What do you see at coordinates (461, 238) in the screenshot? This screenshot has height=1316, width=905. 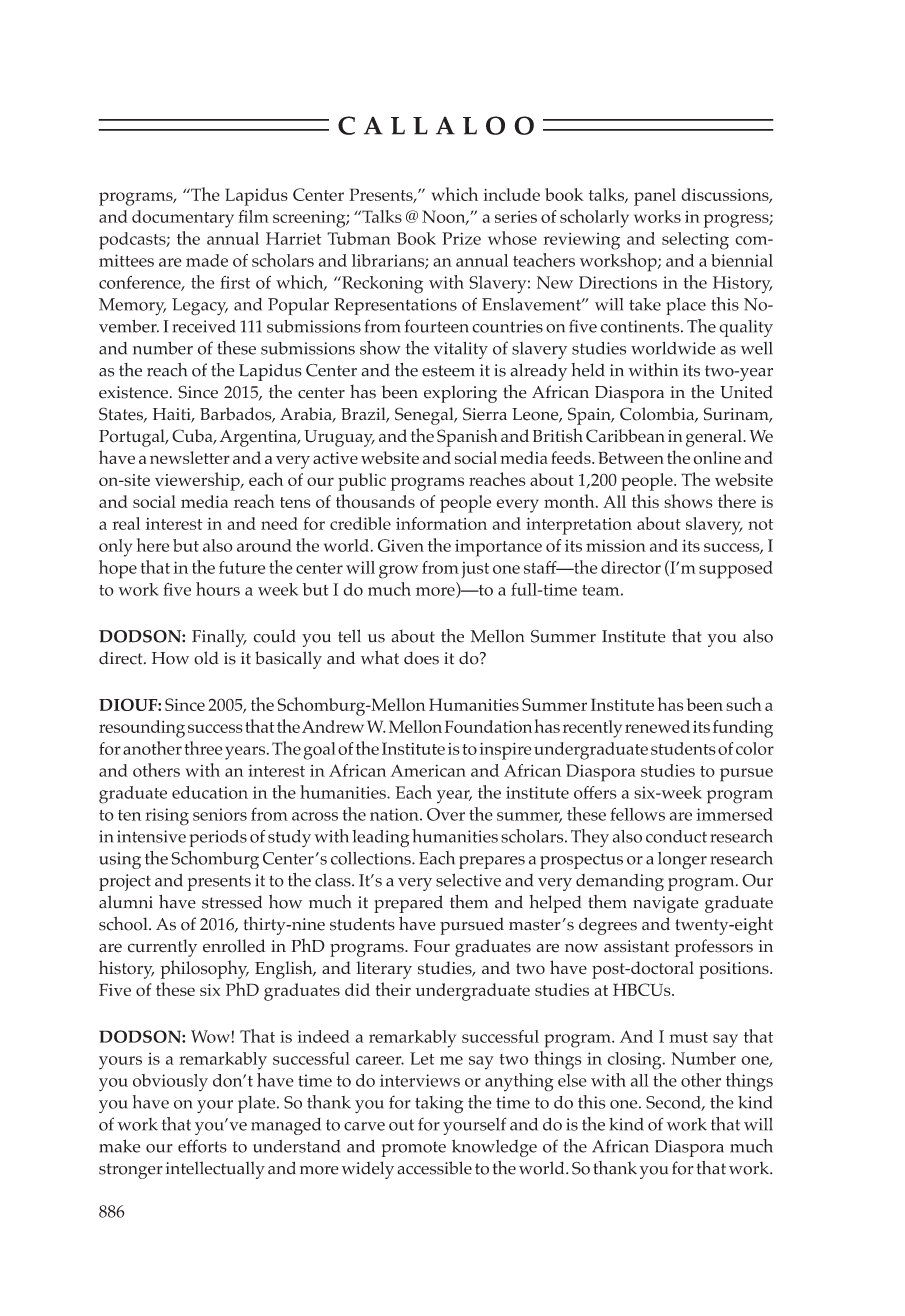 I see `Prize` at bounding box center [461, 238].
